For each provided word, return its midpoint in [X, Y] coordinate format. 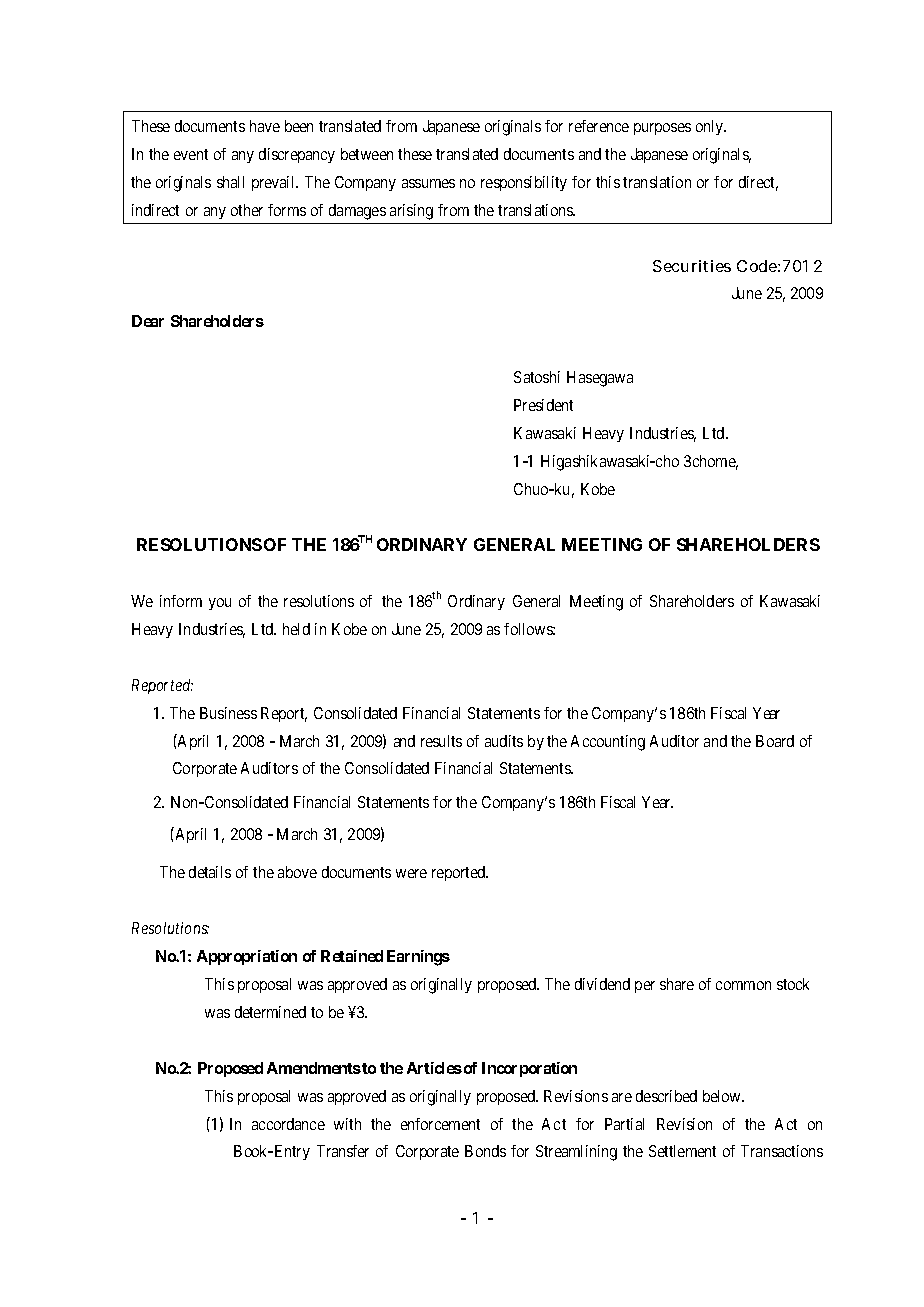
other [247, 210]
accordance [288, 1124]
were [411, 873]
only [711, 127]
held [296, 629]
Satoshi [537, 377]
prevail [275, 183]
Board [775, 741]
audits [504, 741]
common [743, 985]
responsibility [524, 183]
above [297, 872]
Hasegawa [600, 379]
